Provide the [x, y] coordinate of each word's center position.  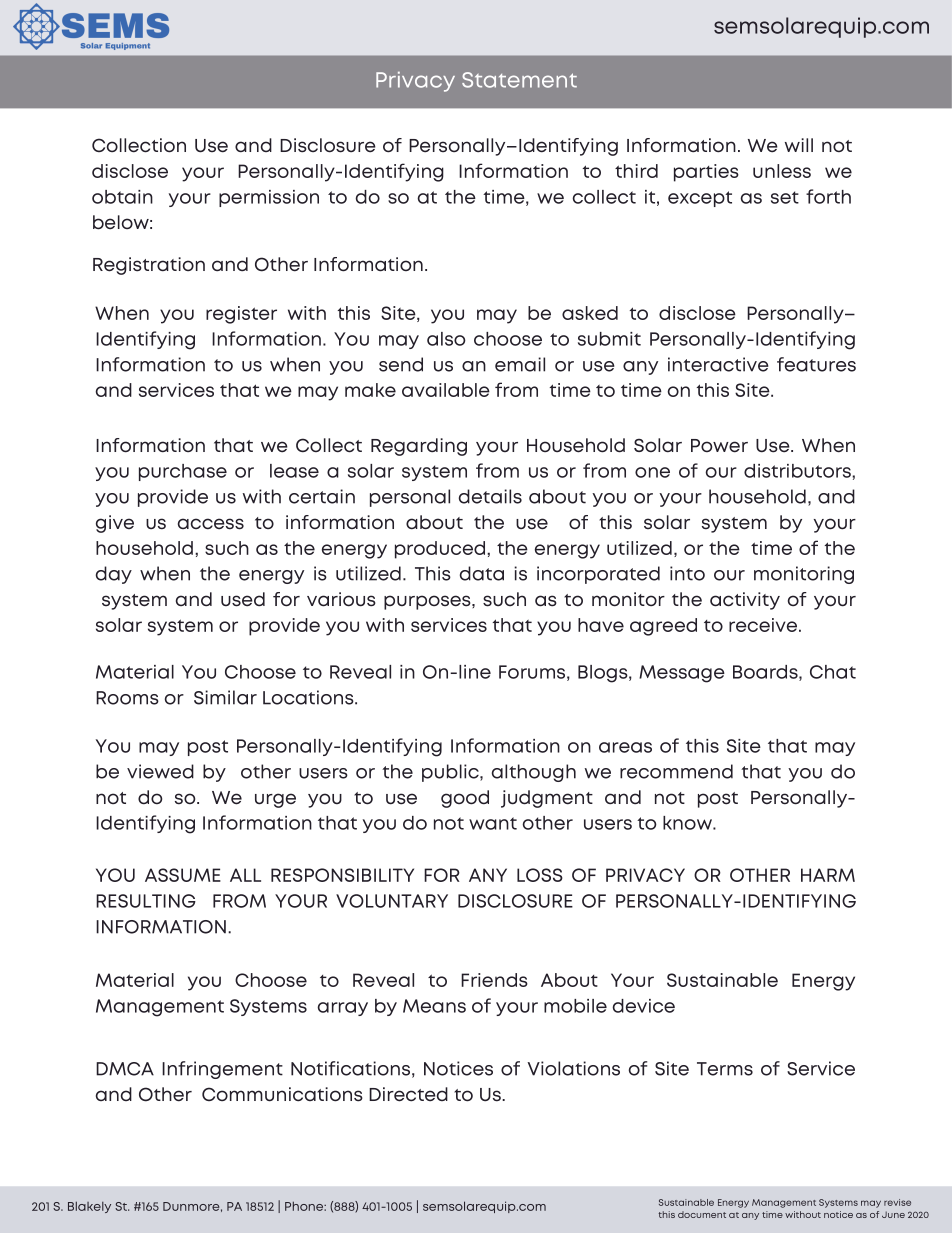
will [799, 145]
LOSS [540, 875]
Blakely [89, 1207]
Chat [833, 672]
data [482, 573]
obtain [122, 197]
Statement [519, 80]
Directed [408, 1094]
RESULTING [146, 901]
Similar [225, 697]
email [520, 364]
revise [897, 1202]
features [816, 364]
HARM [828, 875]
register [241, 315]
